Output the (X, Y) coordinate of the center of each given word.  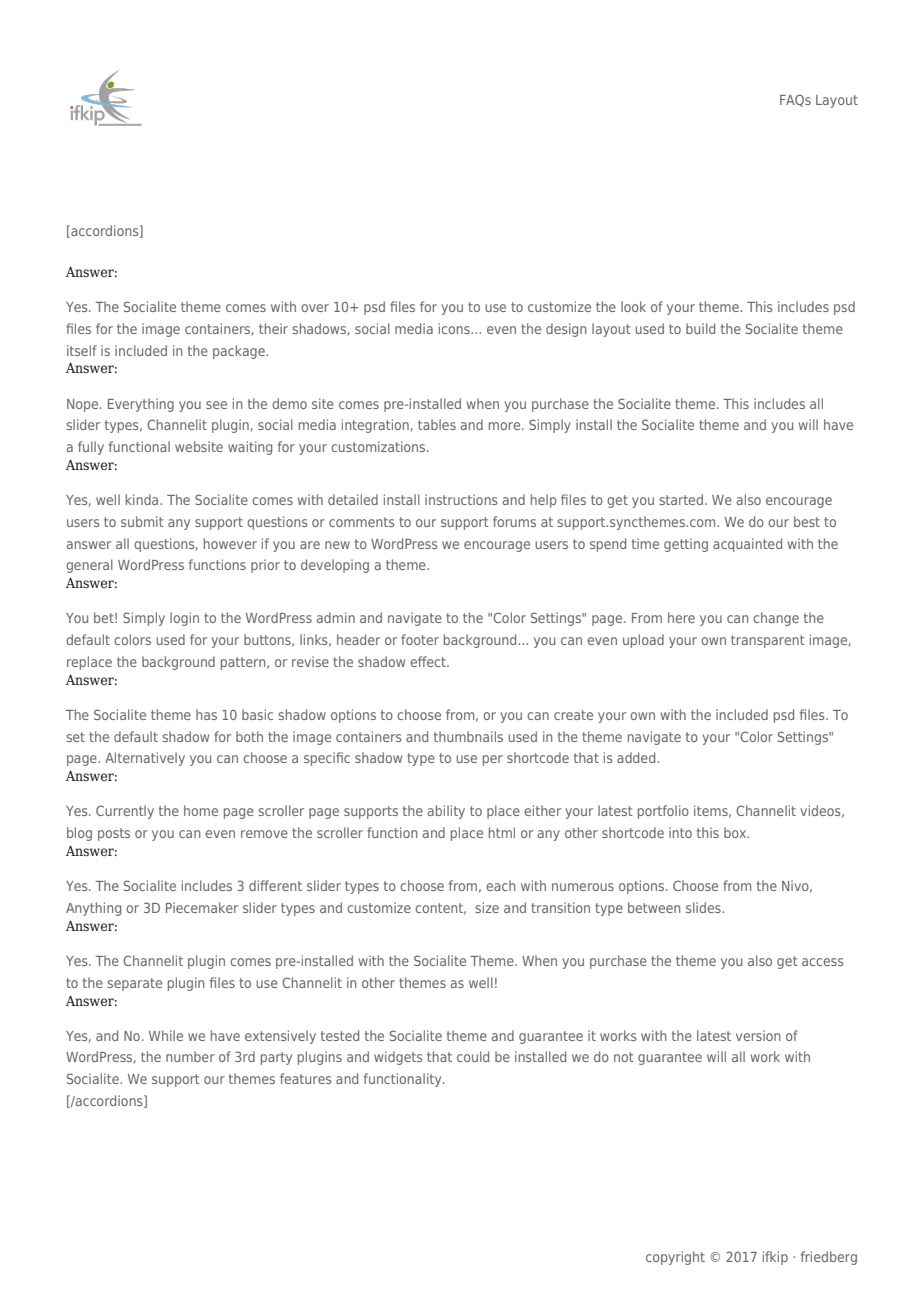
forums (514, 521)
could (473, 1056)
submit (142, 521)
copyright (675, 1258)
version (758, 1035)
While (166, 1035)
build (700, 328)
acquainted (747, 545)
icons (455, 328)
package (240, 352)
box (736, 832)
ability (446, 812)
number (190, 1056)
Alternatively (145, 759)
